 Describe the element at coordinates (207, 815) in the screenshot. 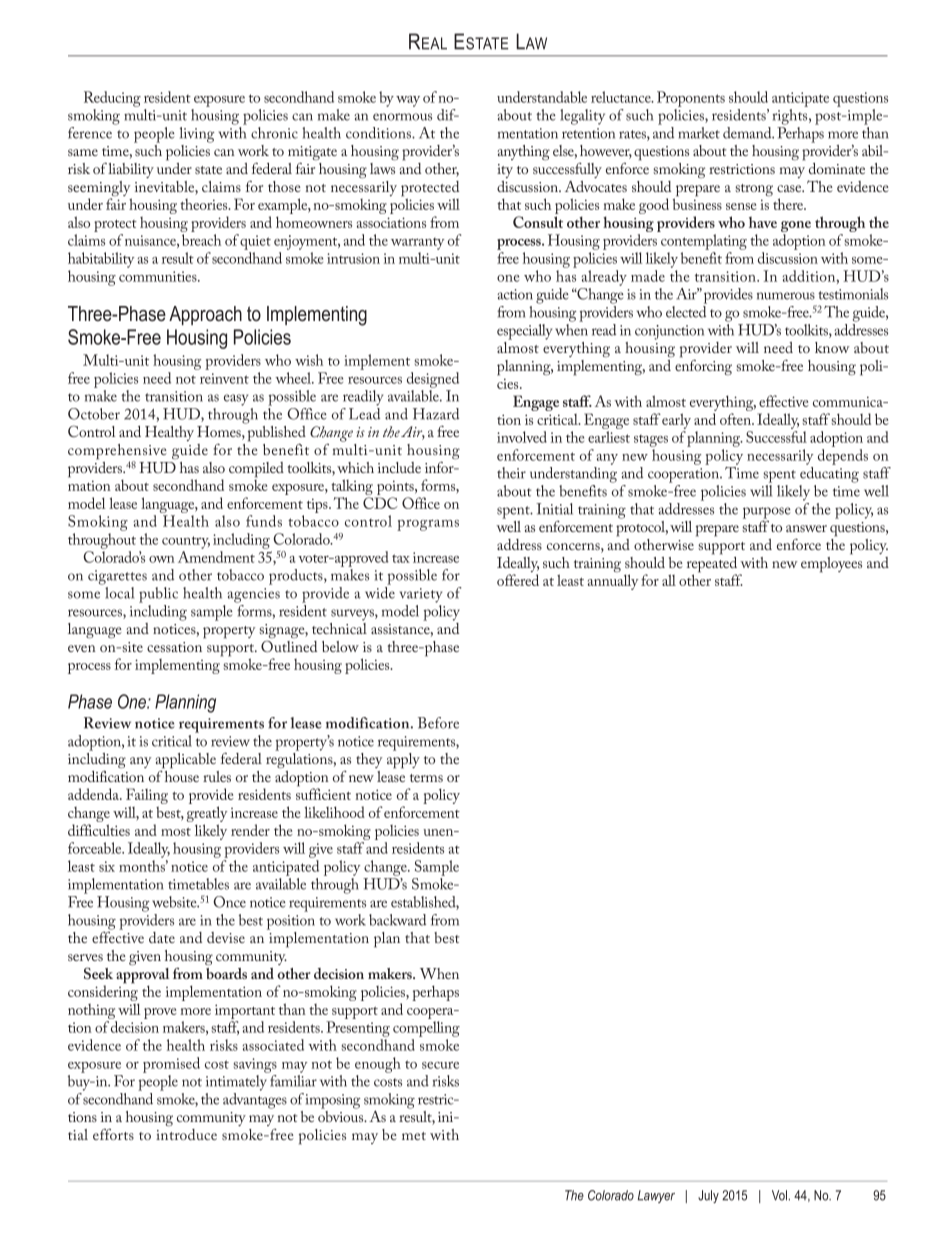

I see `greatly` at that location.
